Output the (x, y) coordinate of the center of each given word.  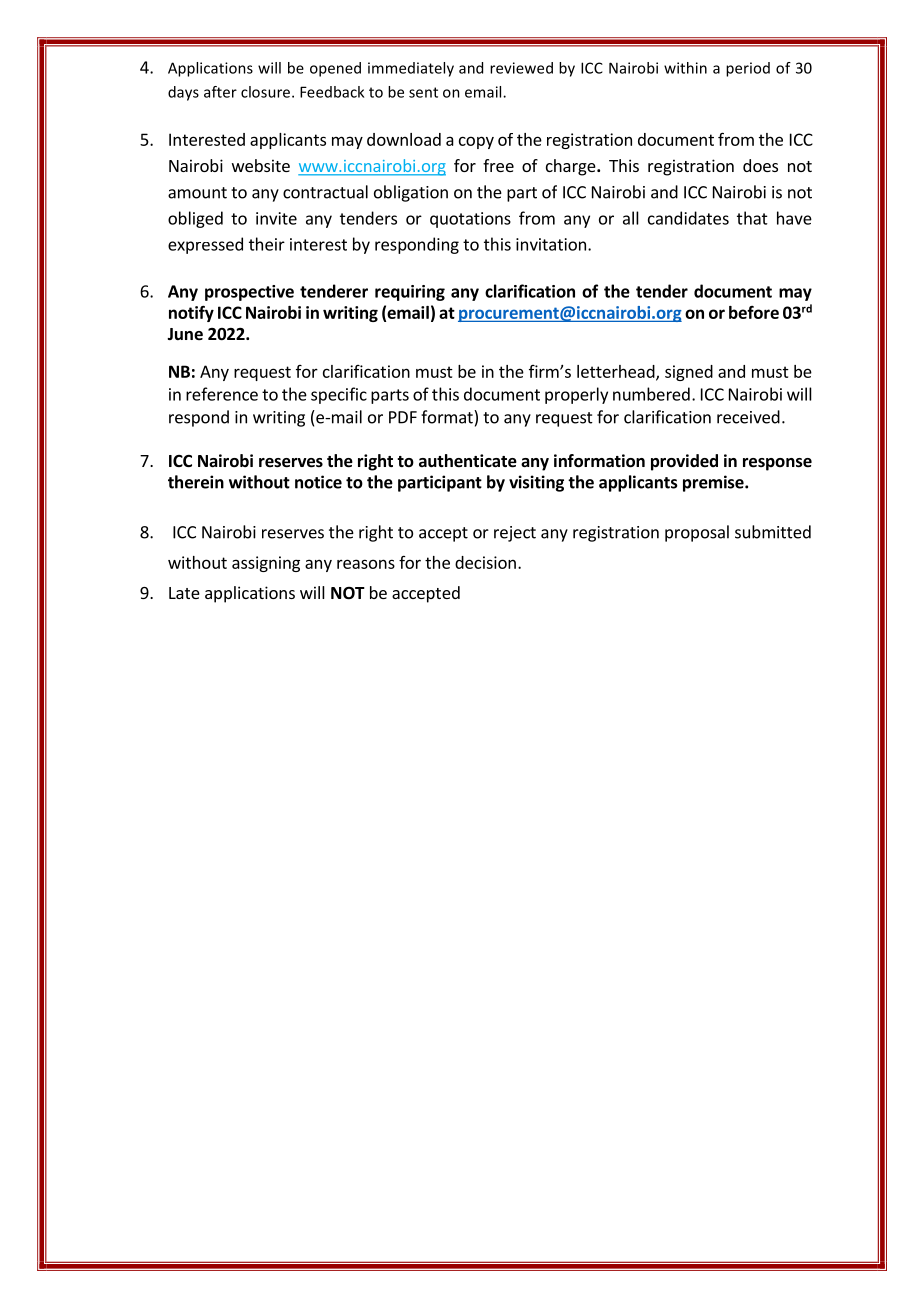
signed (689, 373)
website (261, 165)
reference (222, 394)
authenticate (468, 461)
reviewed (521, 68)
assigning (266, 564)
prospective (249, 293)
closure (267, 92)
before (754, 312)
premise (714, 483)
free (498, 165)
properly (576, 395)
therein (196, 482)
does (760, 165)
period (748, 69)
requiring (410, 293)
